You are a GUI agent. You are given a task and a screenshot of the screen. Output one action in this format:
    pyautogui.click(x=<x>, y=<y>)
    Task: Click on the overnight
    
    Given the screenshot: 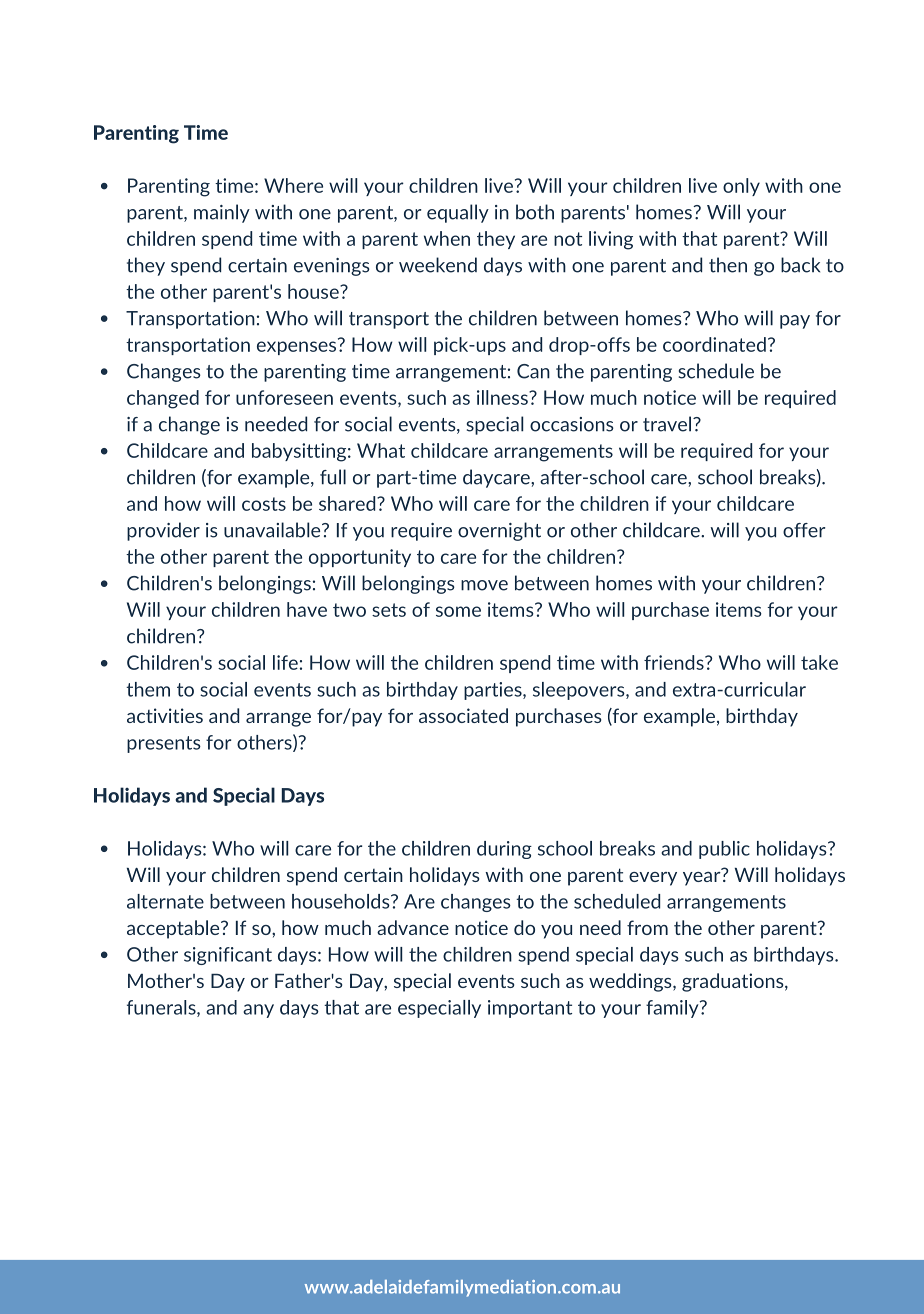 What is the action you would take?
    pyautogui.click(x=499, y=531)
